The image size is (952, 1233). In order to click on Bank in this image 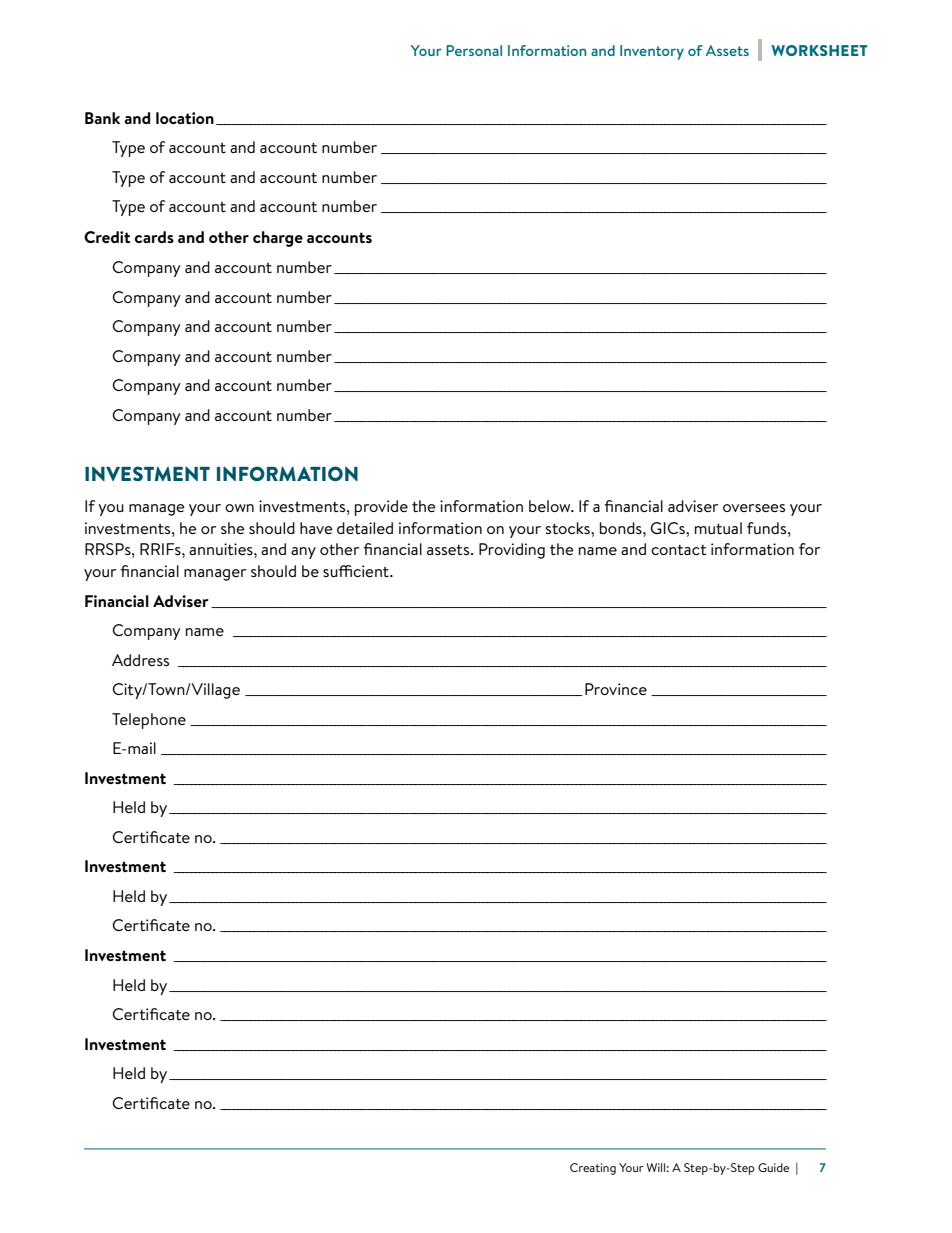, I will do `click(102, 118)`.
